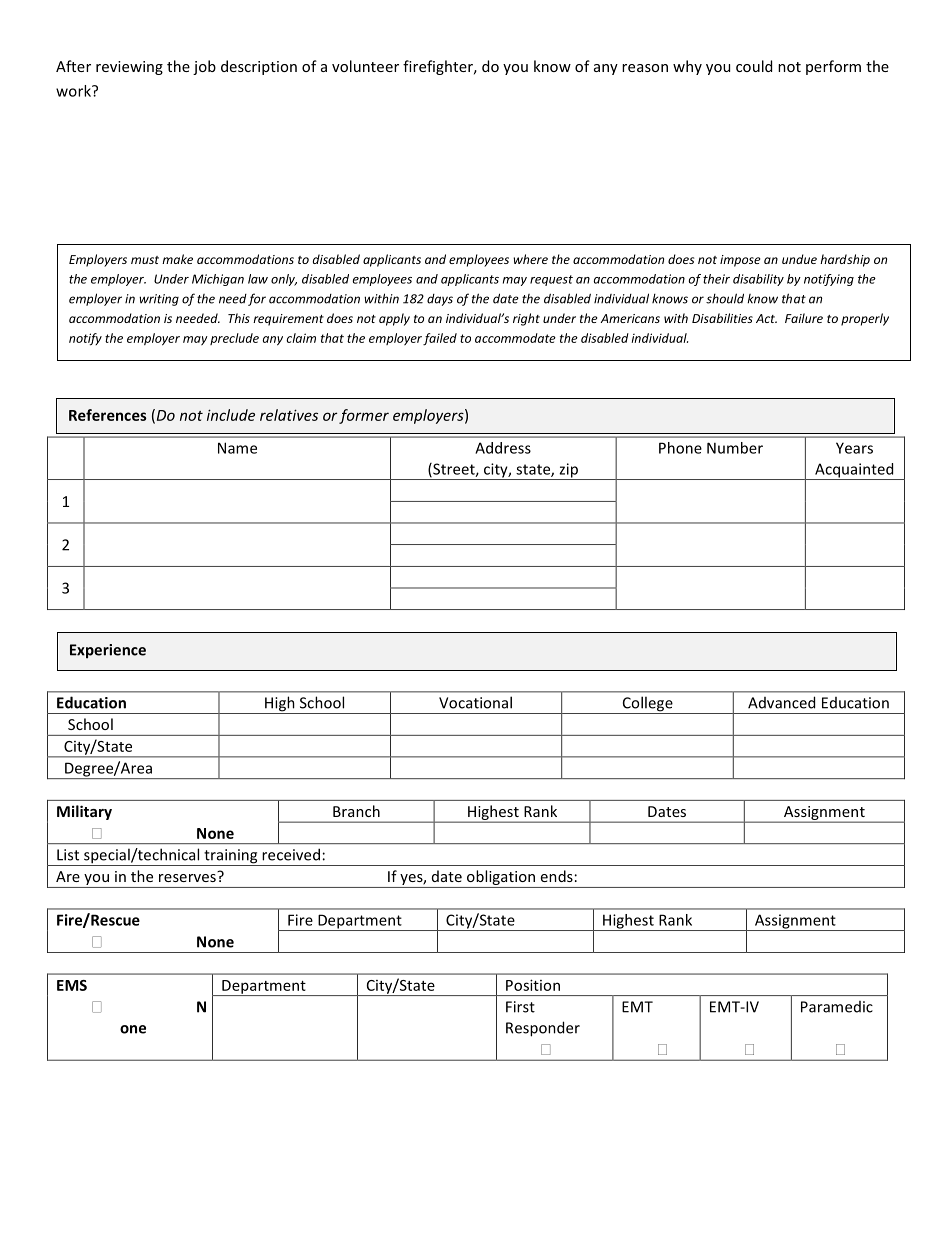 The height and width of the screenshot is (1233, 952). What do you see at coordinates (129, 68) in the screenshot?
I see `reviewing` at bounding box center [129, 68].
